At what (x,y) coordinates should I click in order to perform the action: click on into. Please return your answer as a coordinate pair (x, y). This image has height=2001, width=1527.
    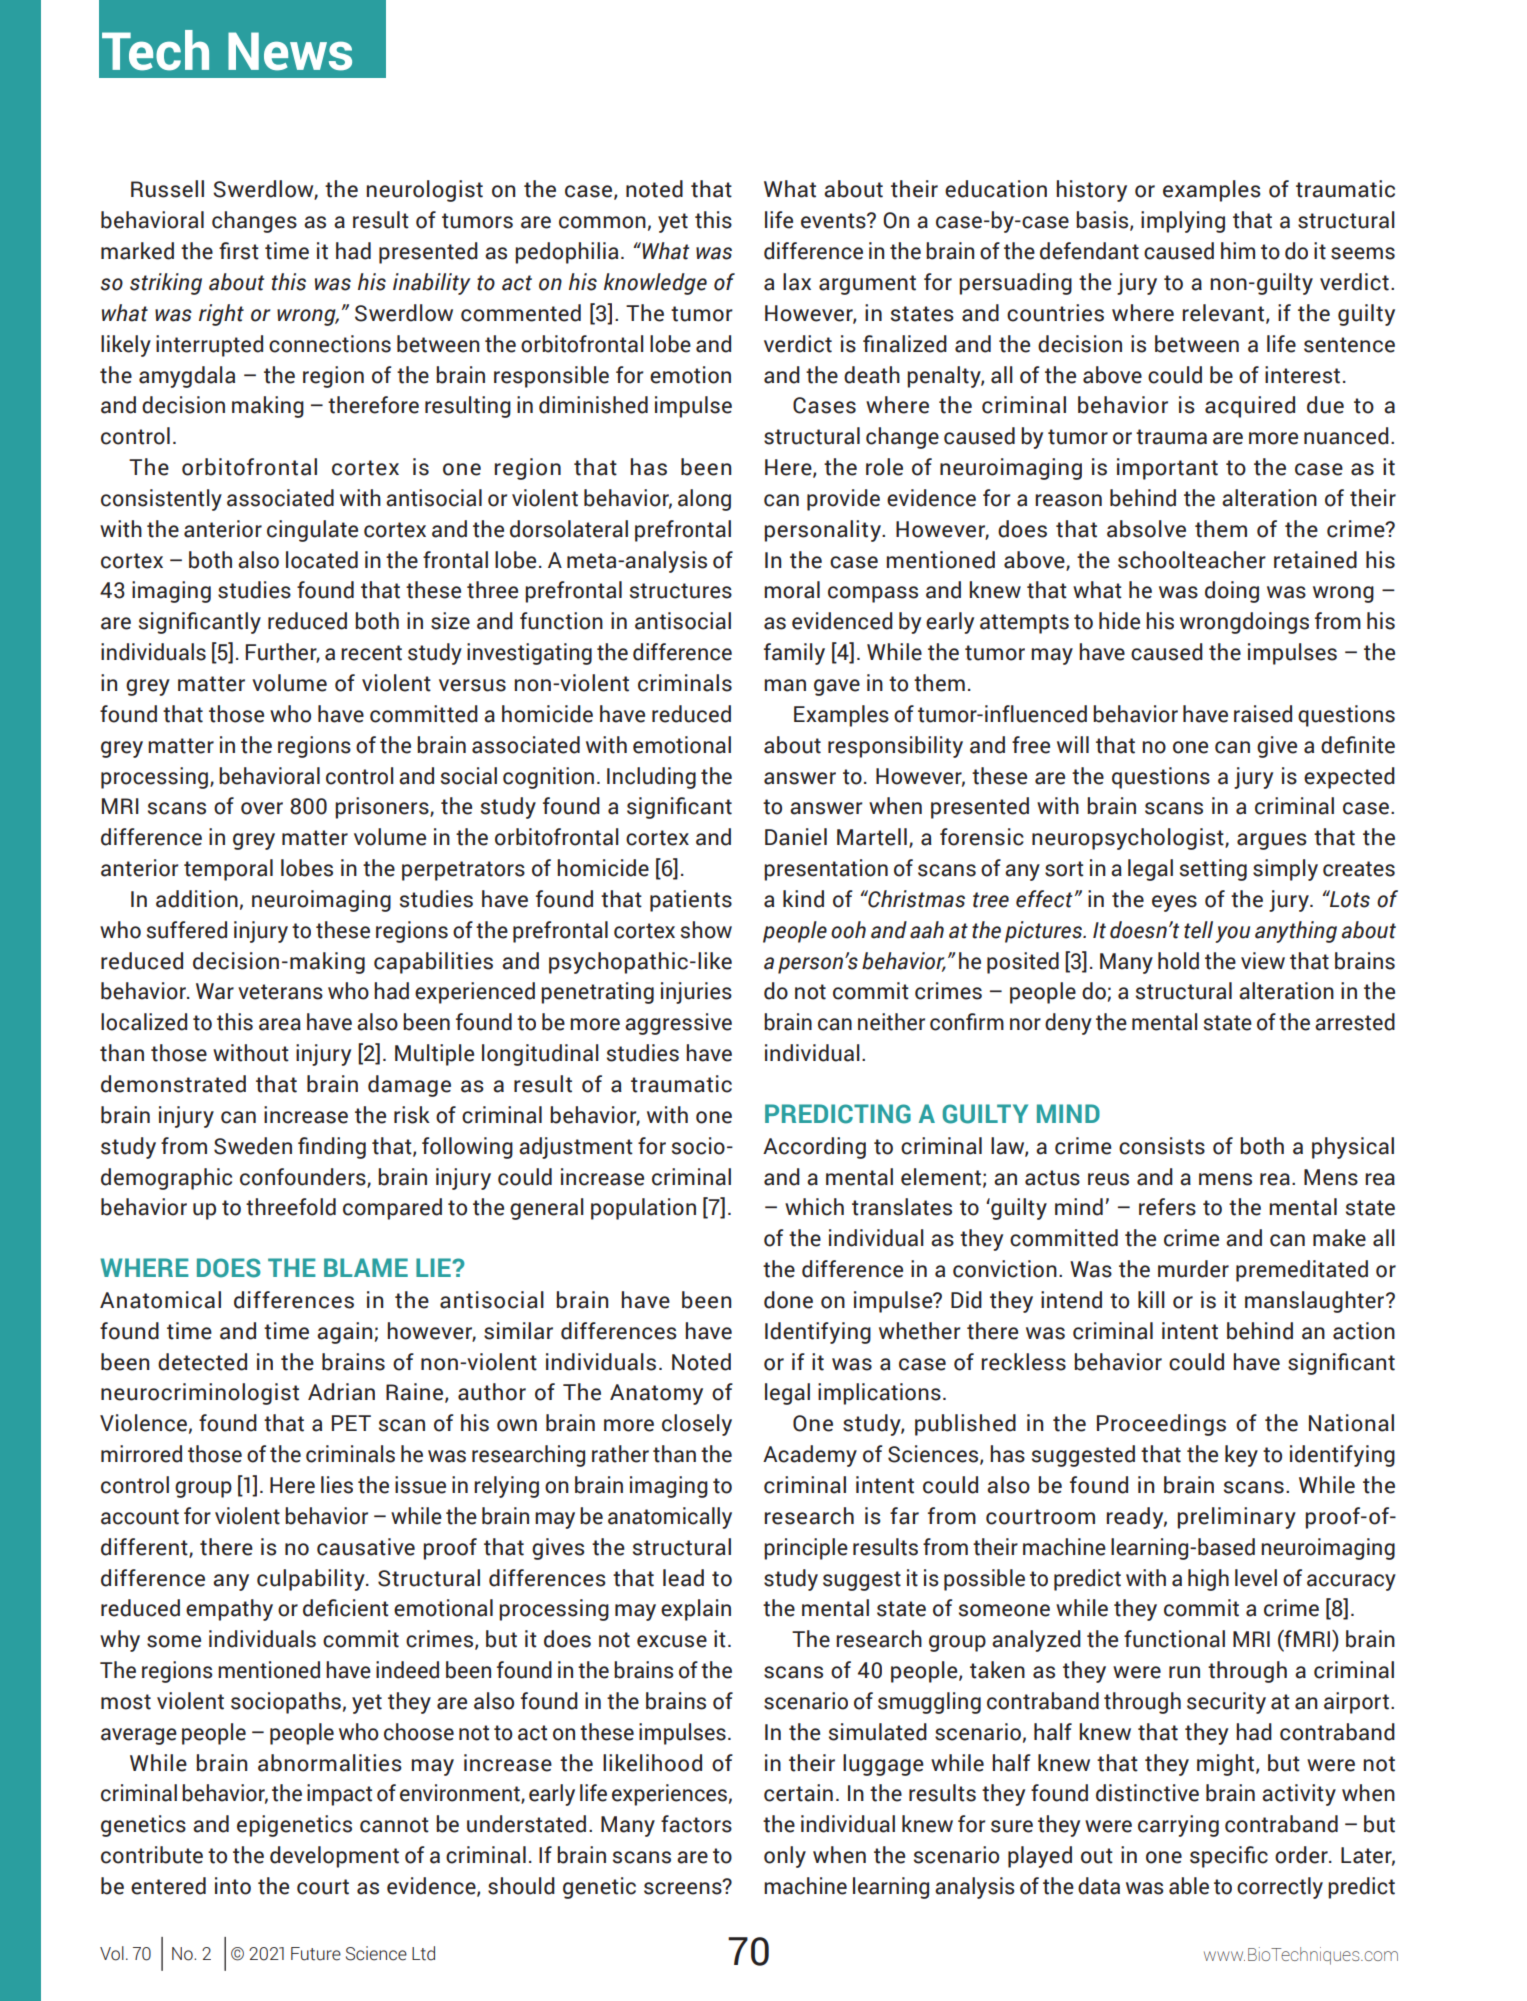
    Looking at the image, I should click on (233, 1886).
